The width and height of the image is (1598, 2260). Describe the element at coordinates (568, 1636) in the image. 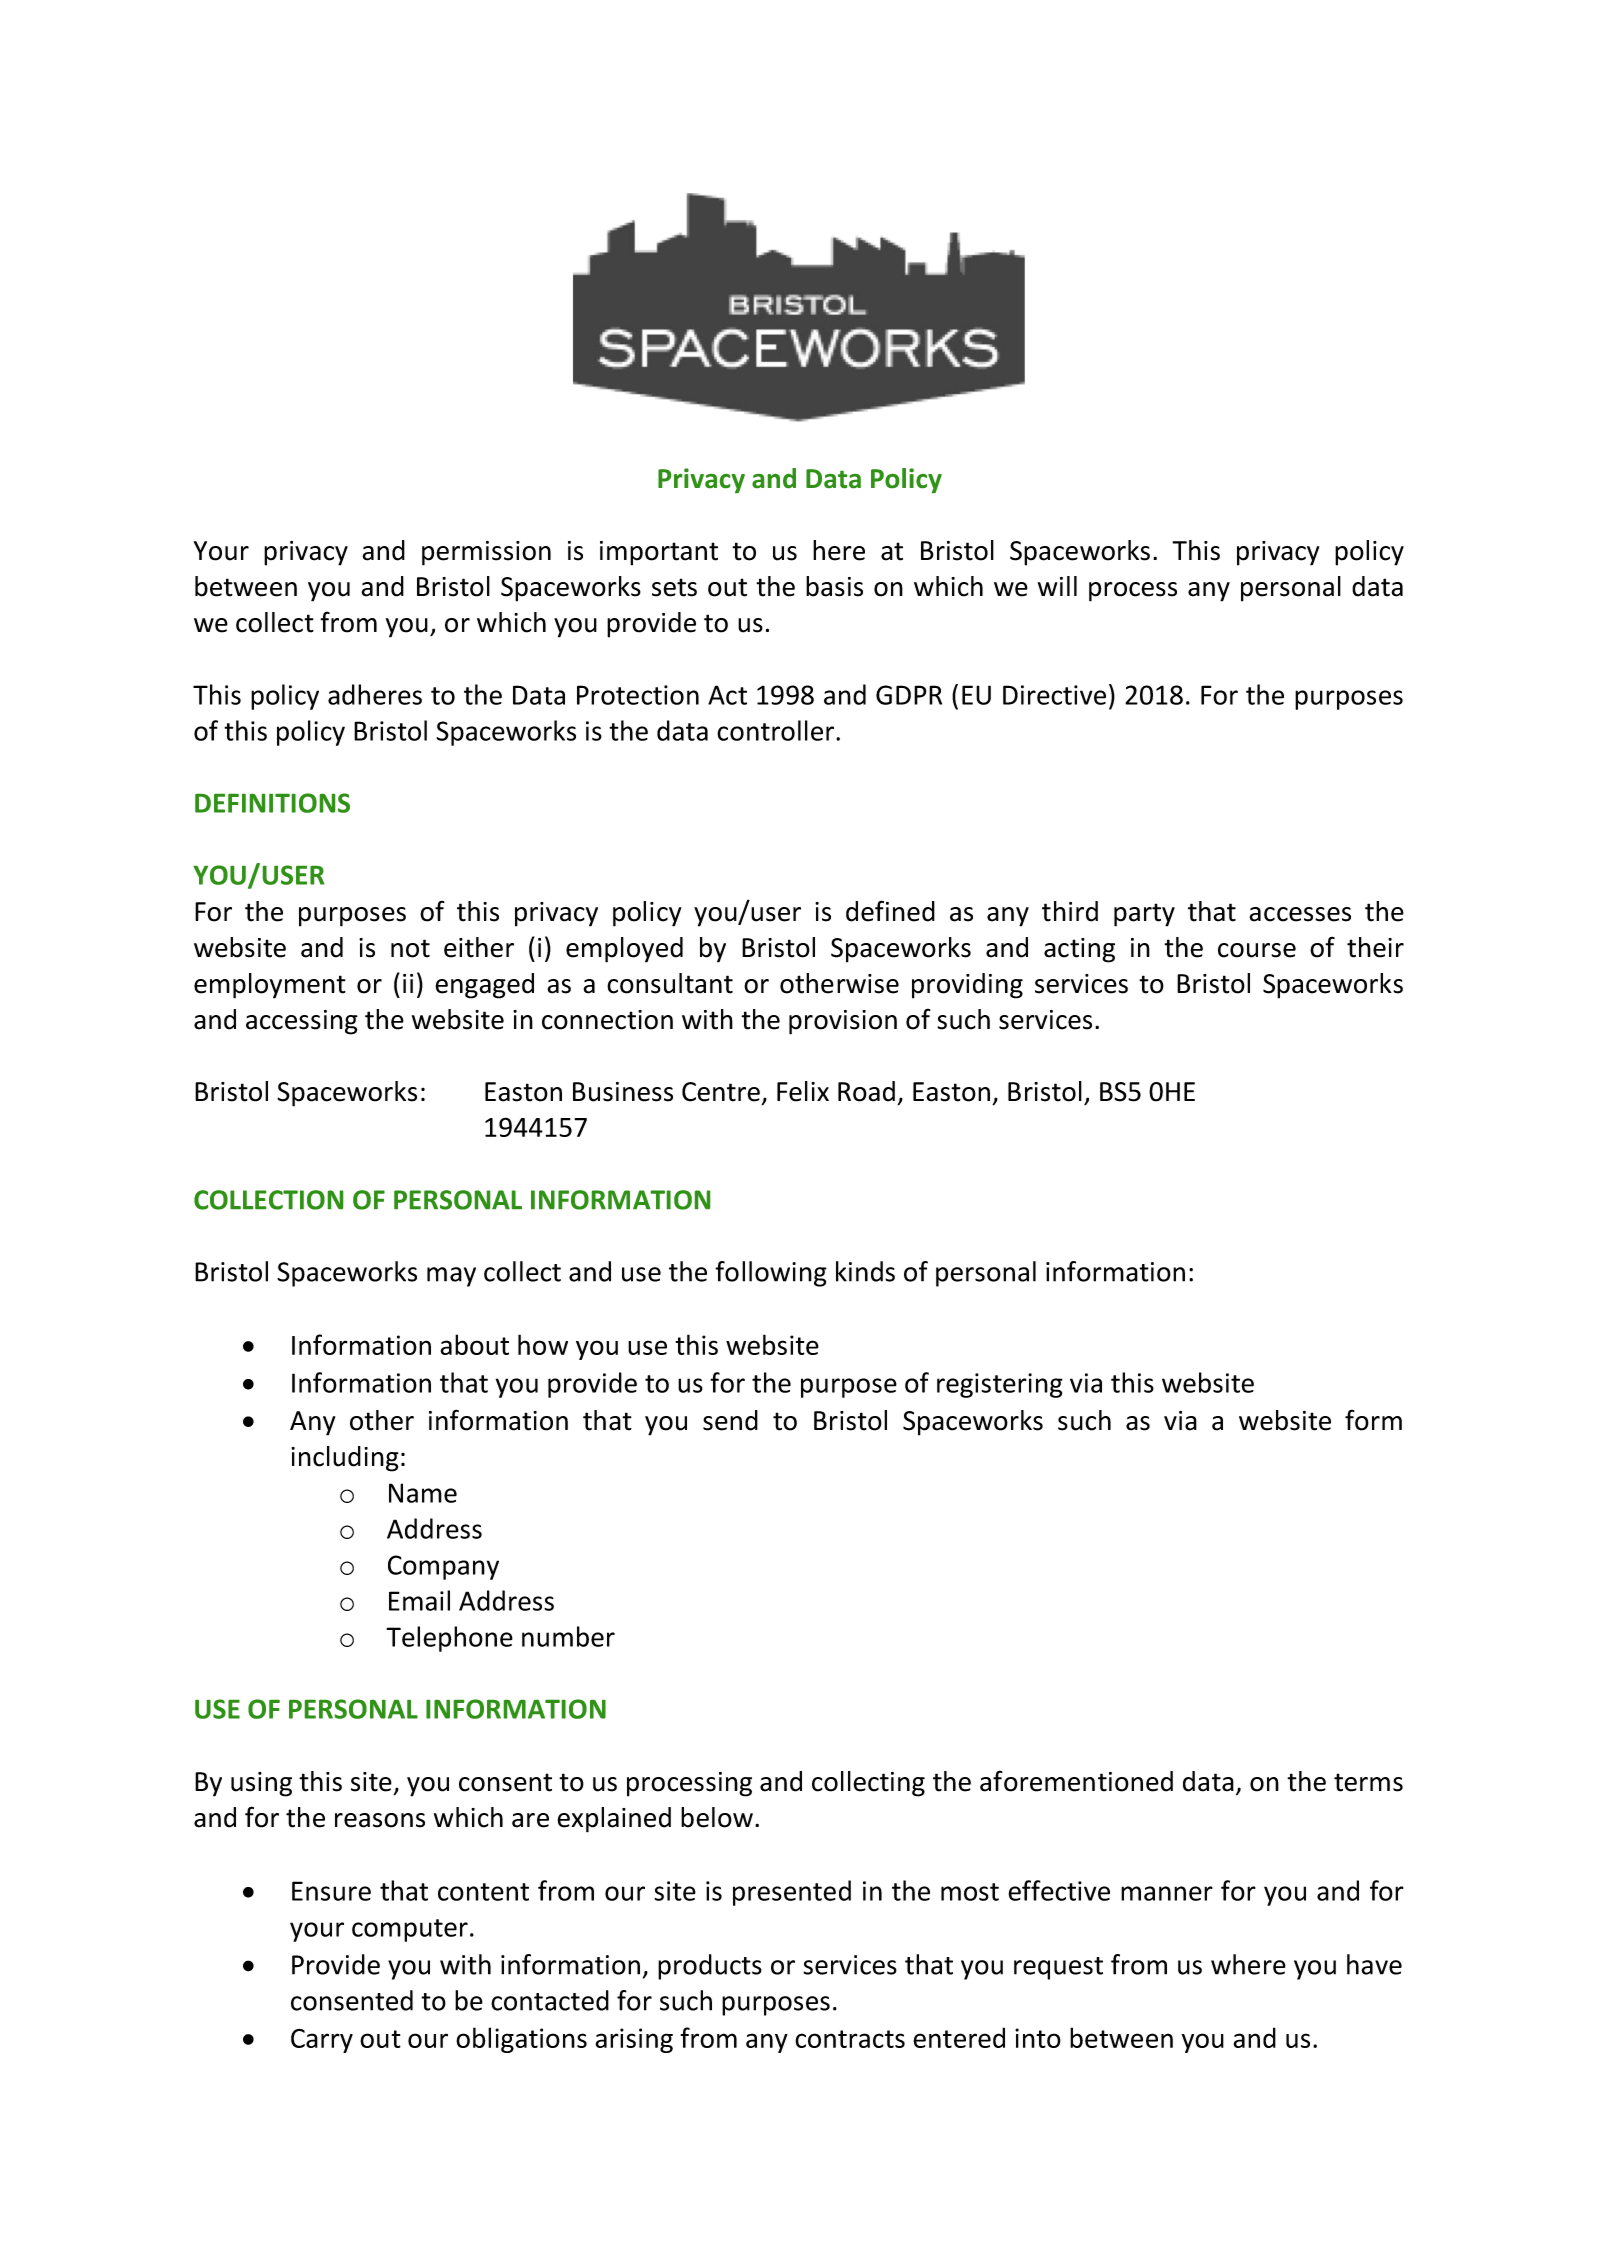

I see `number` at that location.
